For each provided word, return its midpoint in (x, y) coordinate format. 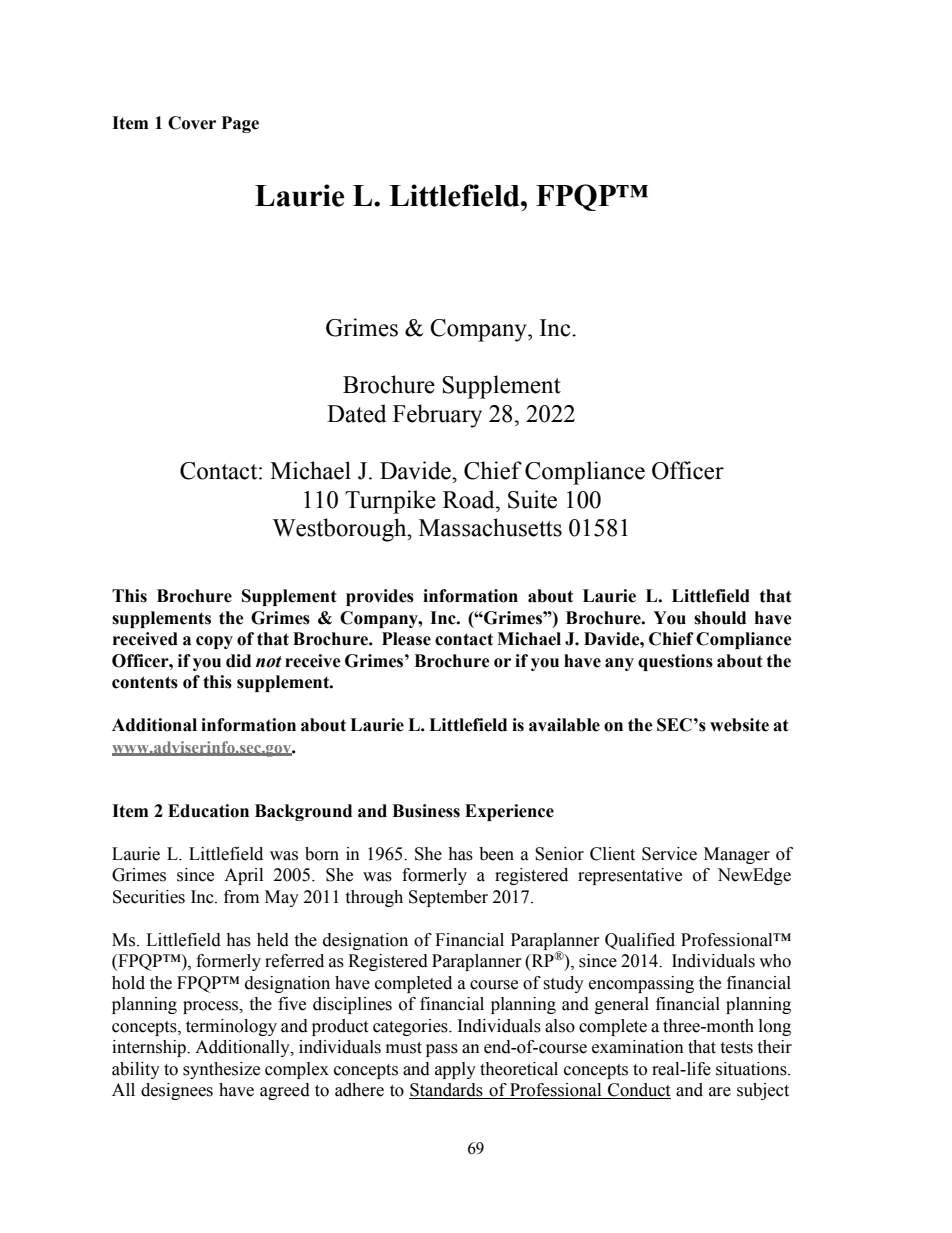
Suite (532, 499)
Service (669, 854)
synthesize (221, 1070)
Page (240, 124)
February (437, 416)
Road (470, 499)
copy (214, 642)
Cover (192, 123)
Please (406, 639)
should (720, 618)
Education (208, 811)
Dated (356, 413)
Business (426, 811)
